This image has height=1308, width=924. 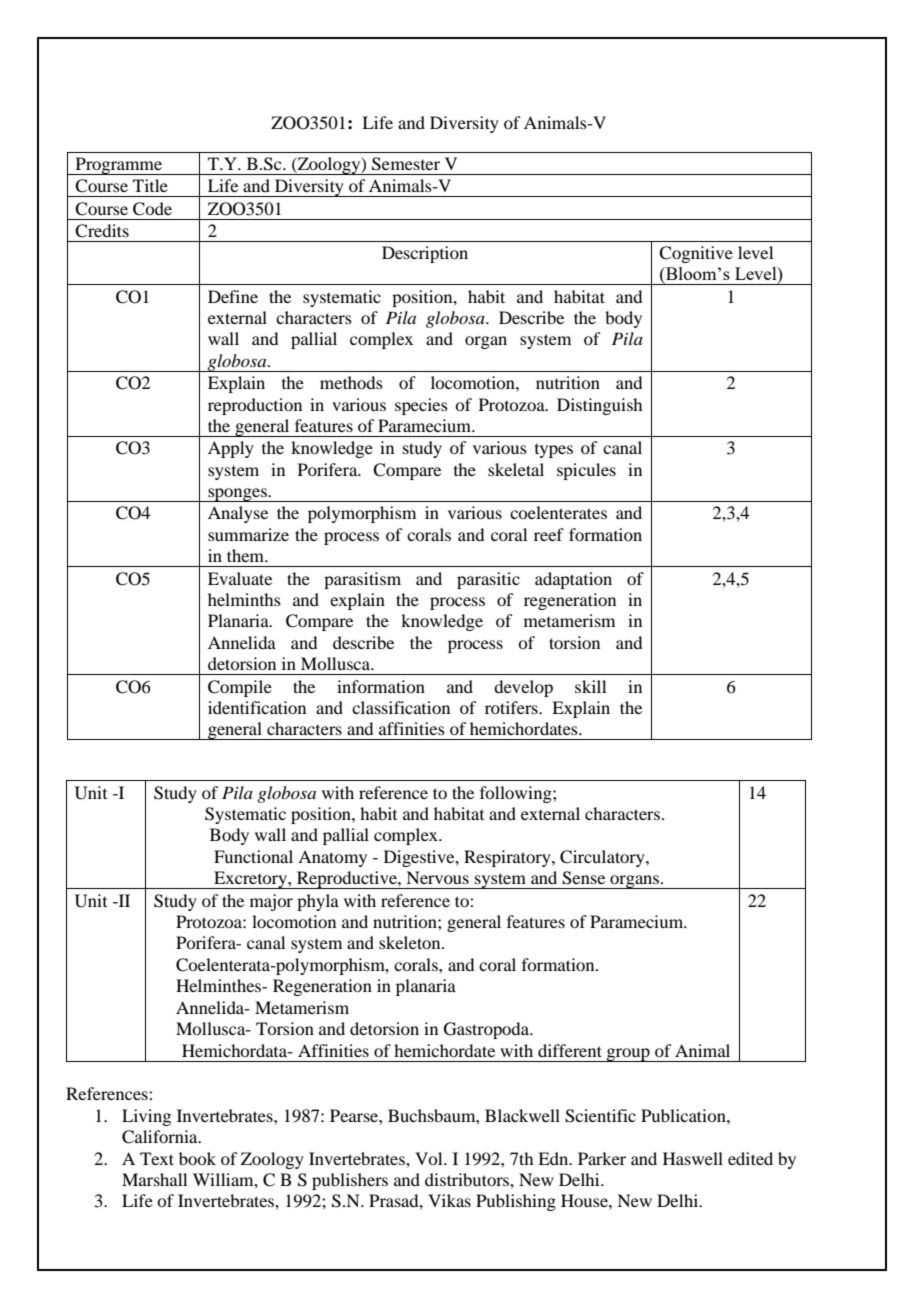 I want to click on Cognitive, so click(x=696, y=254).
